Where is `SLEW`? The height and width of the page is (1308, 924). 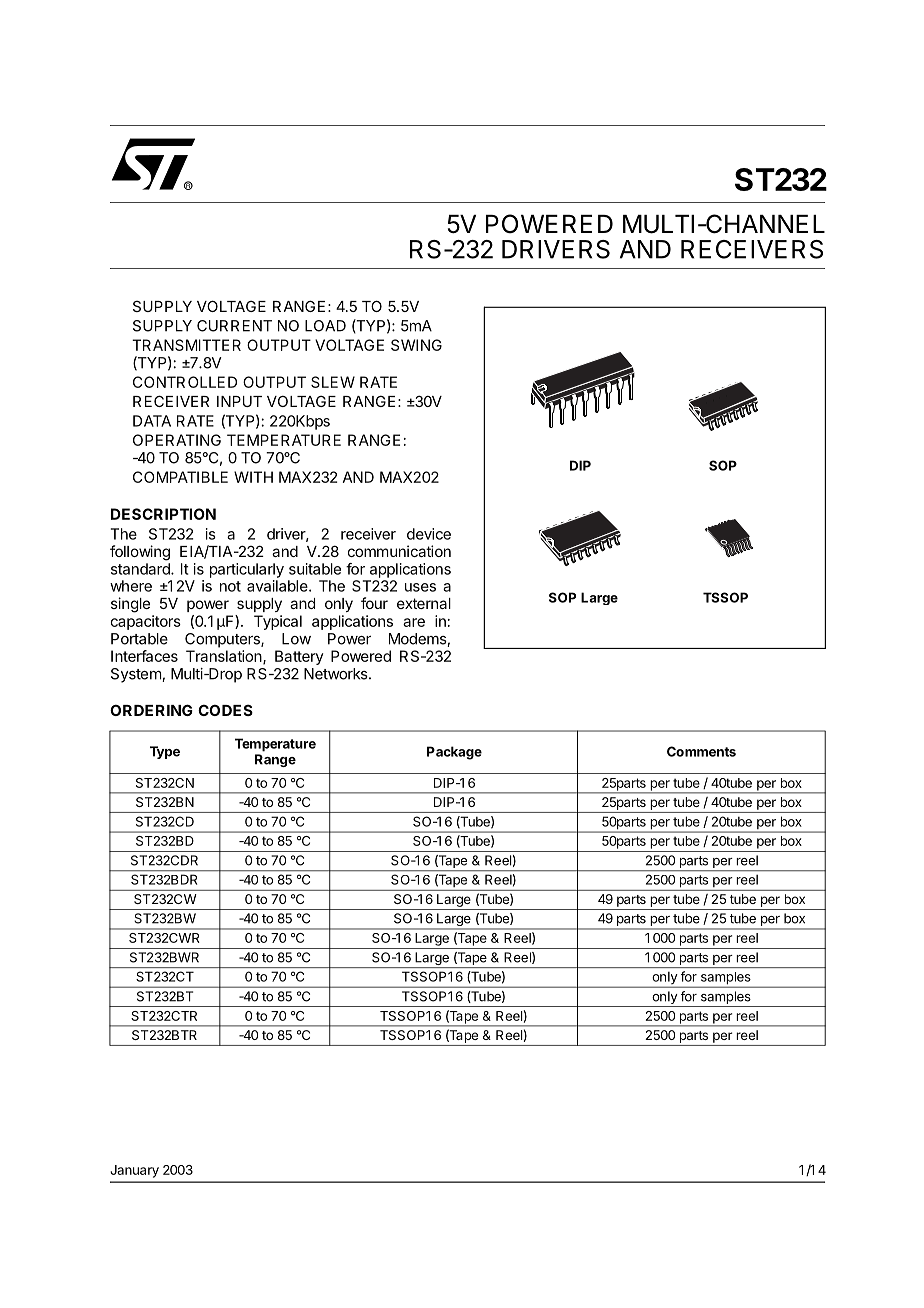
SLEW is located at coordinates (333, 382).
